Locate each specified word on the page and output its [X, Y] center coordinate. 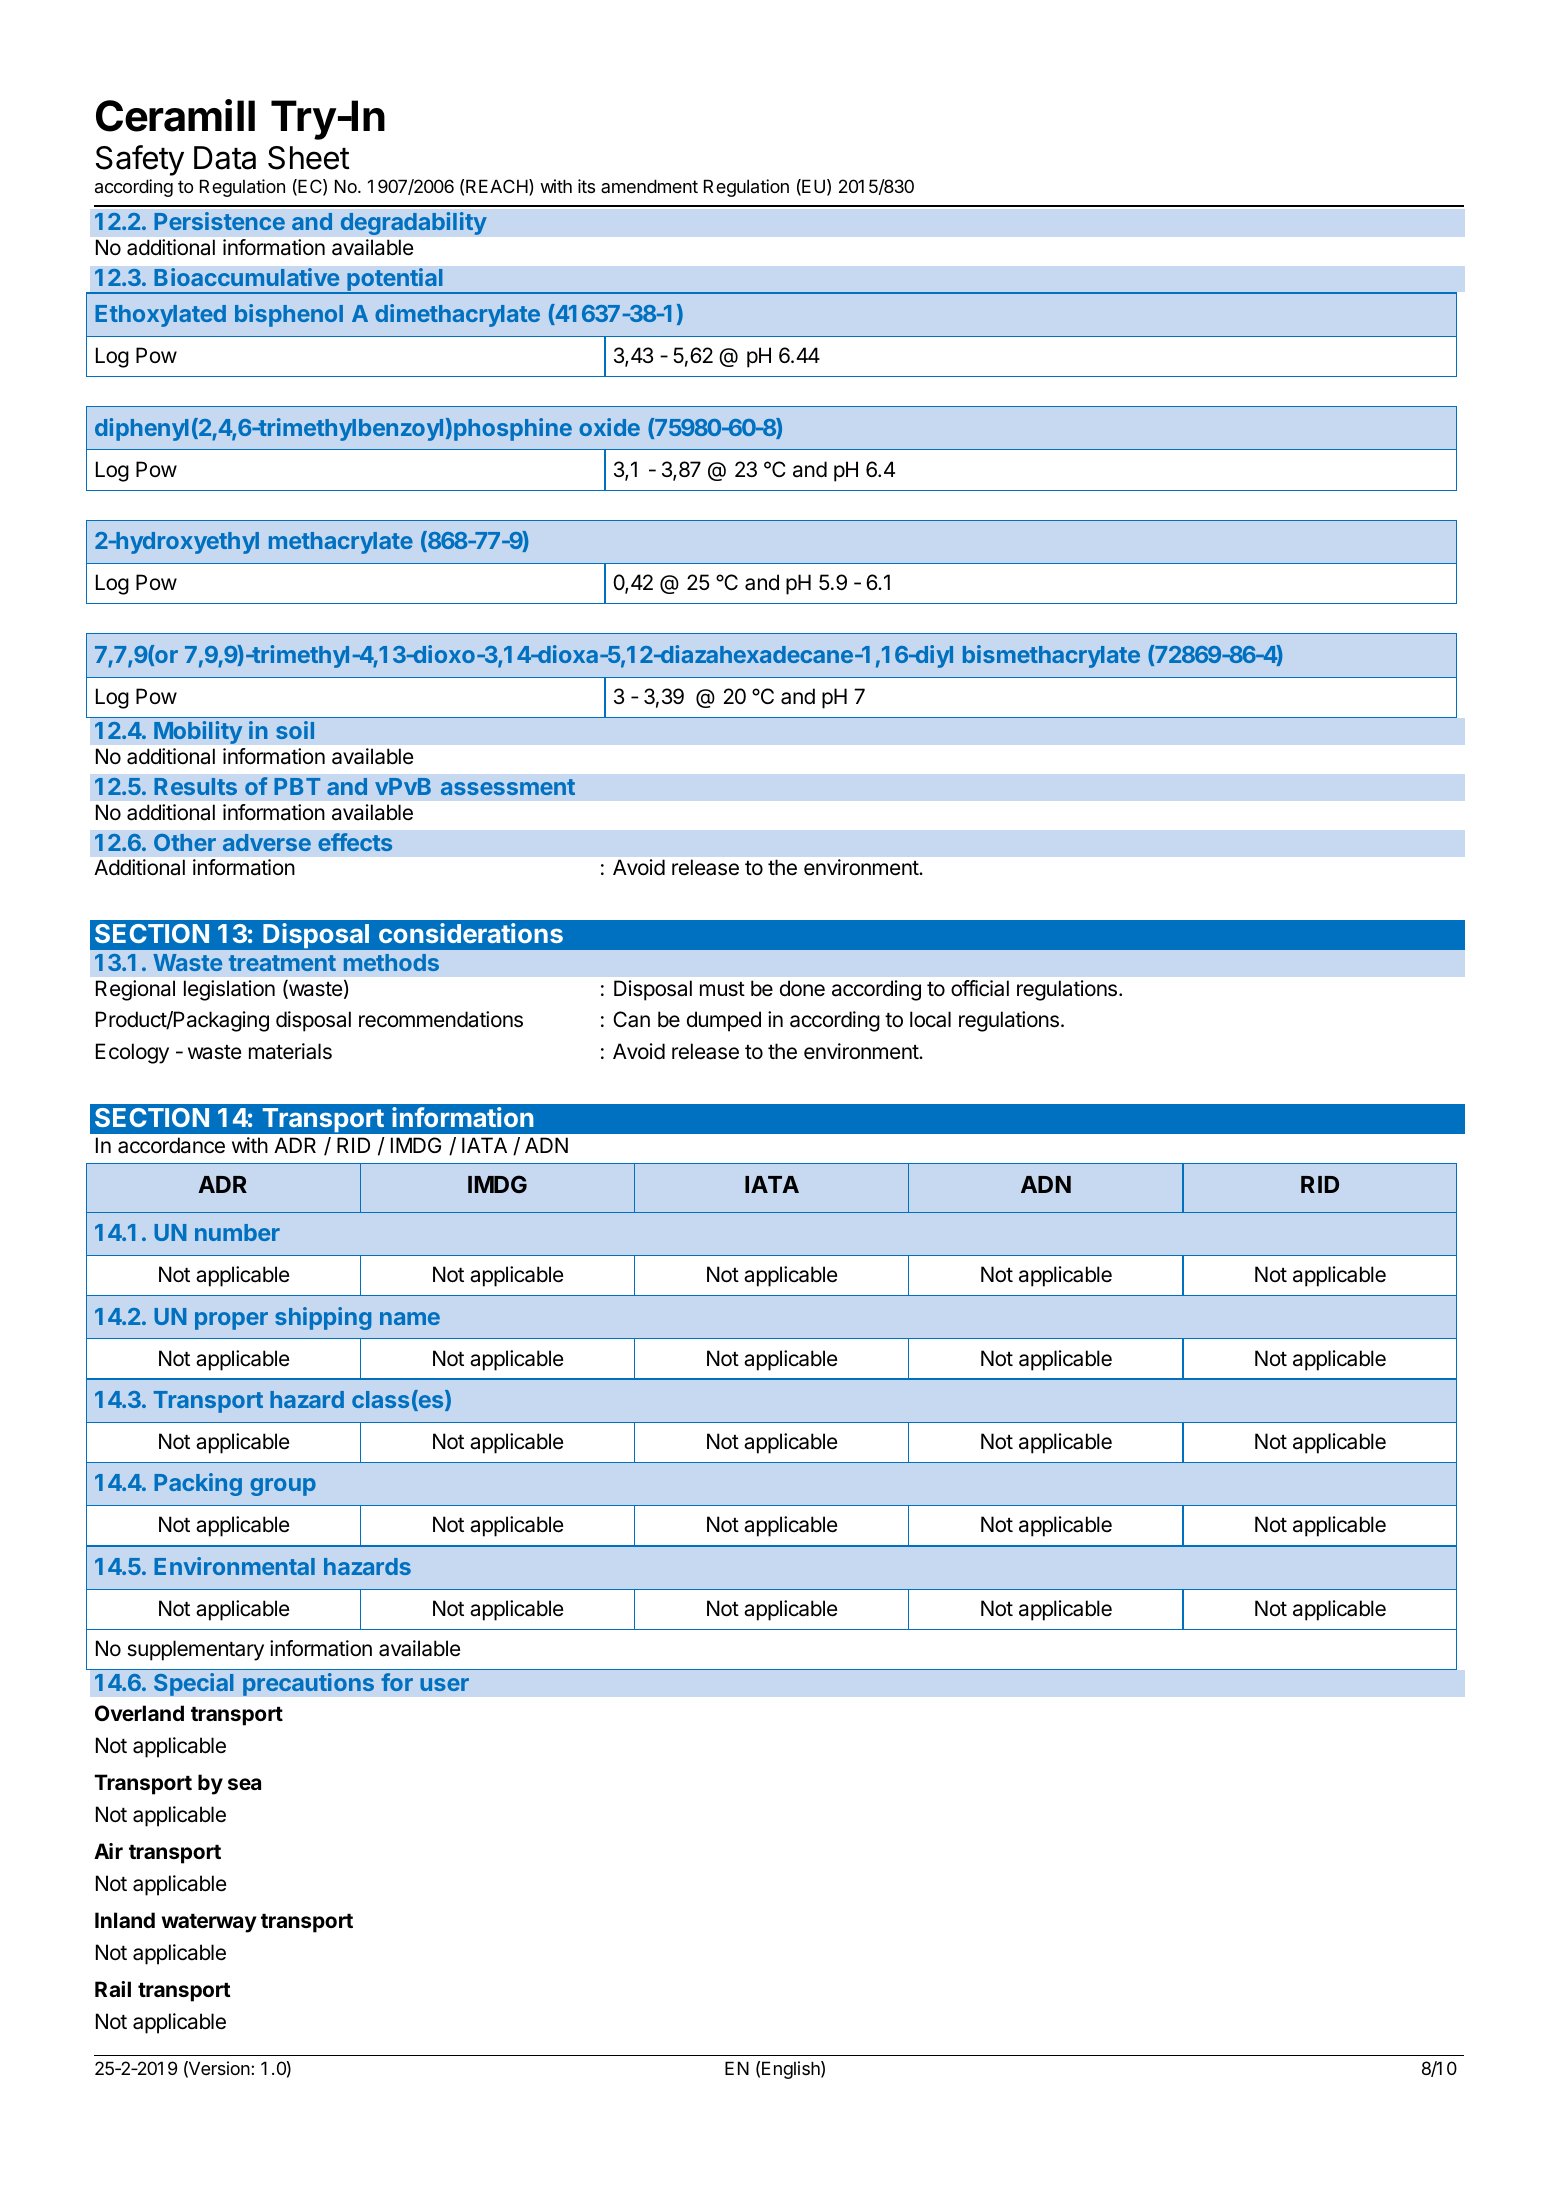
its [586, 186]
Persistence [219, 221]
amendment [649, 186]
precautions [308, 1684]
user [444, 1684]
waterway [209, 1923]
